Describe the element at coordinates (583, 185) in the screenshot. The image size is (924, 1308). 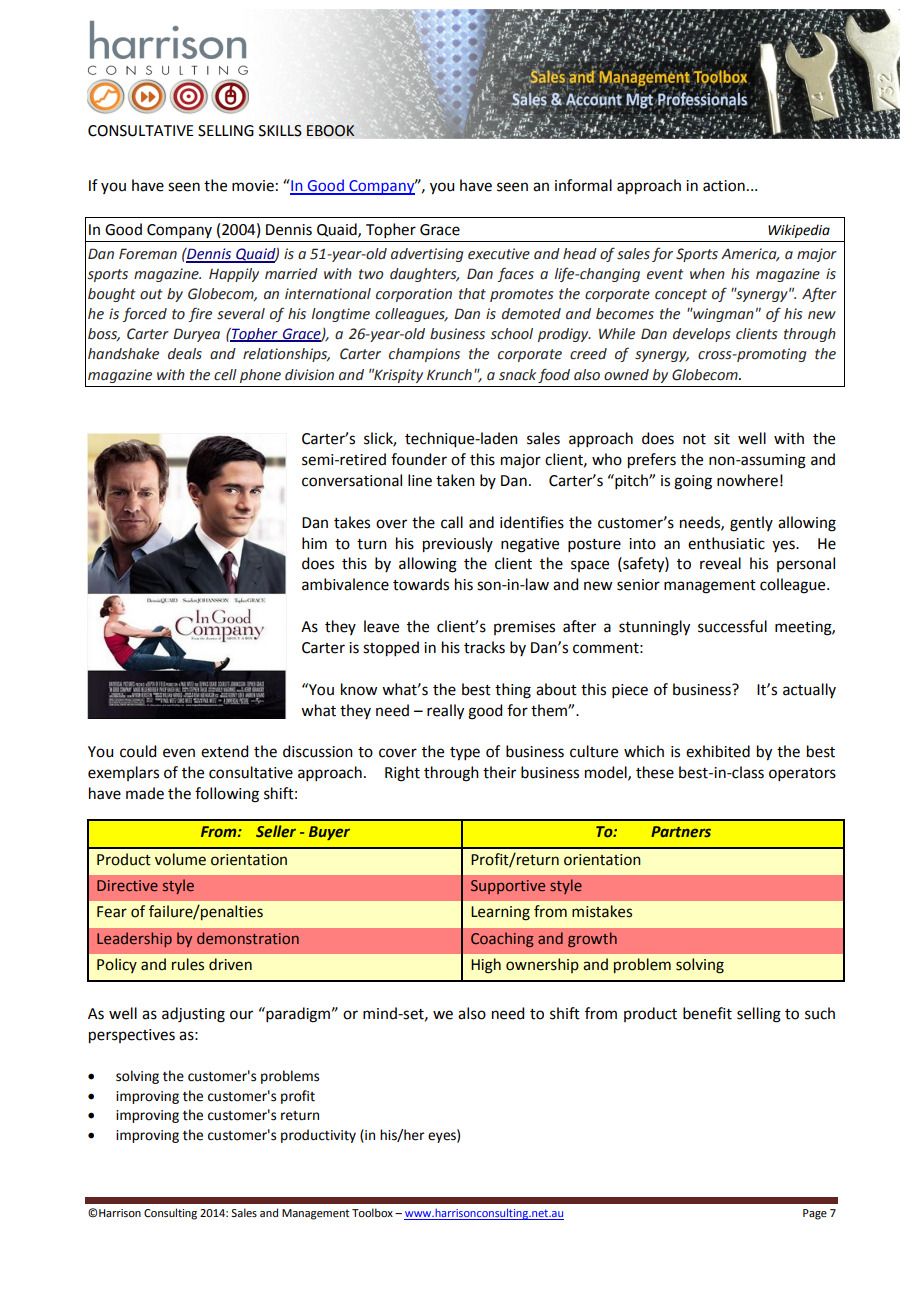
I see `informal` at that location.
